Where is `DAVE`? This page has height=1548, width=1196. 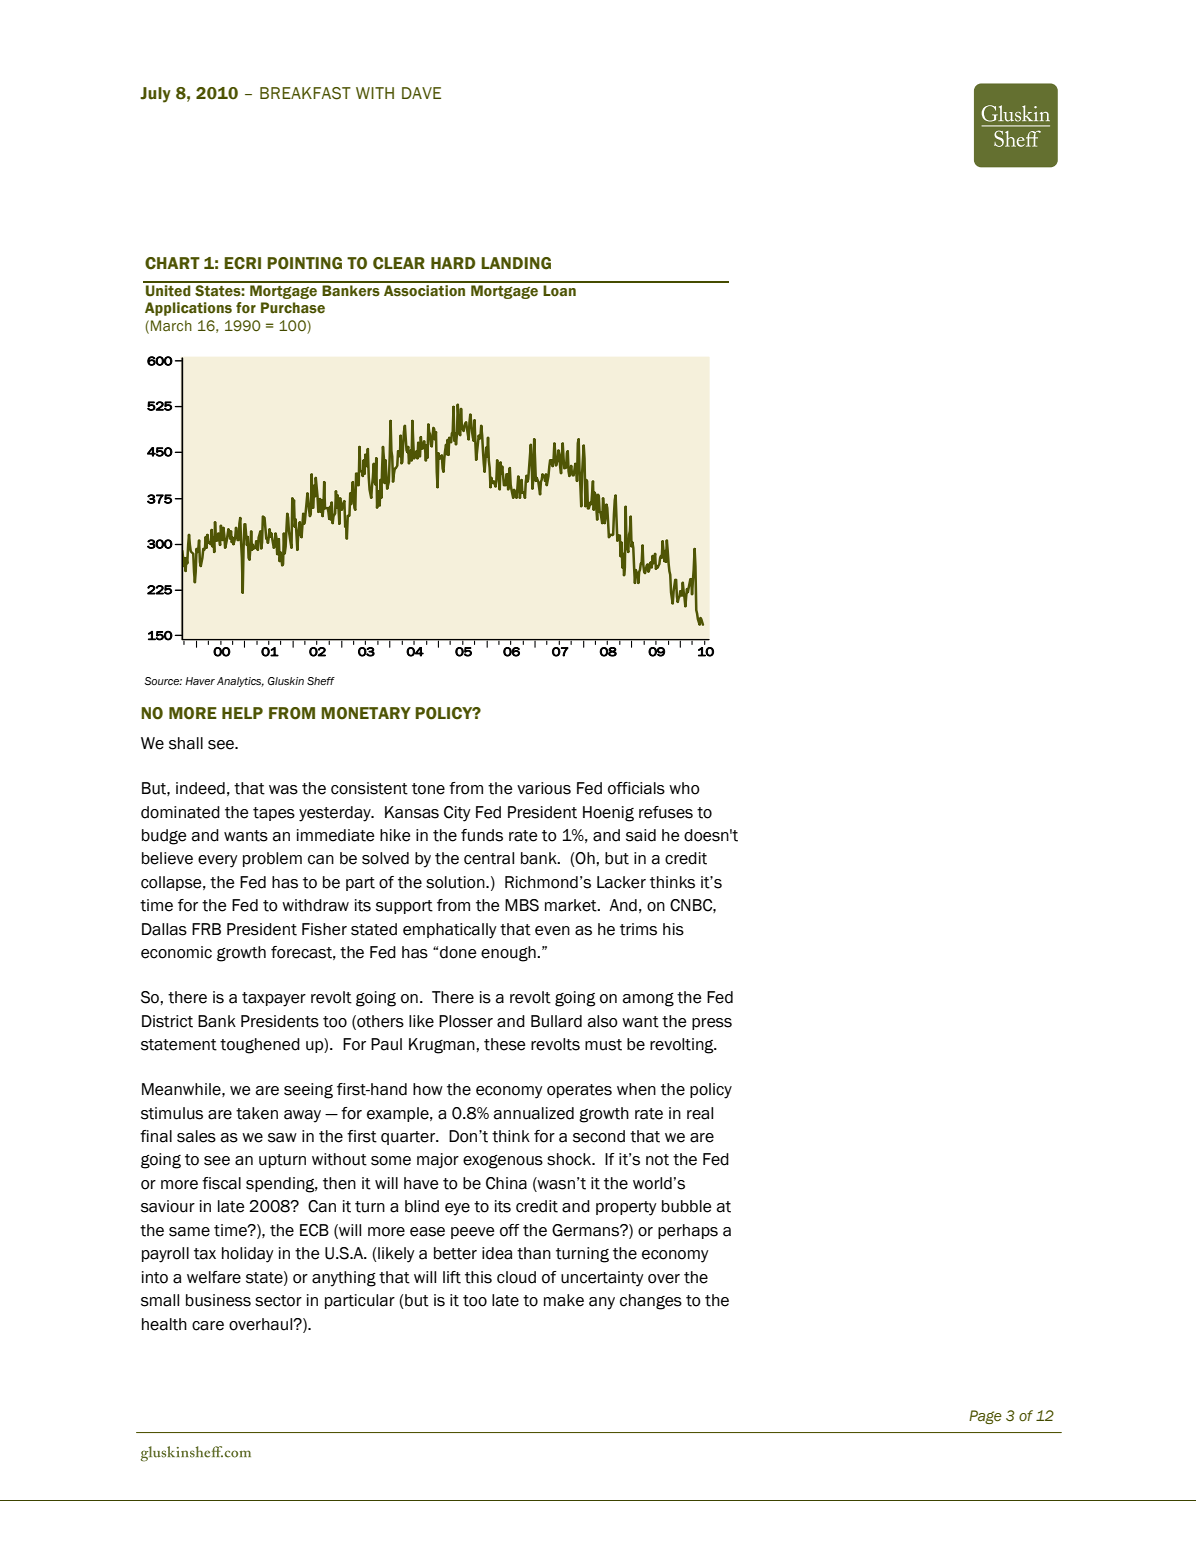 DAVE is located at coordinates (421, 93).
